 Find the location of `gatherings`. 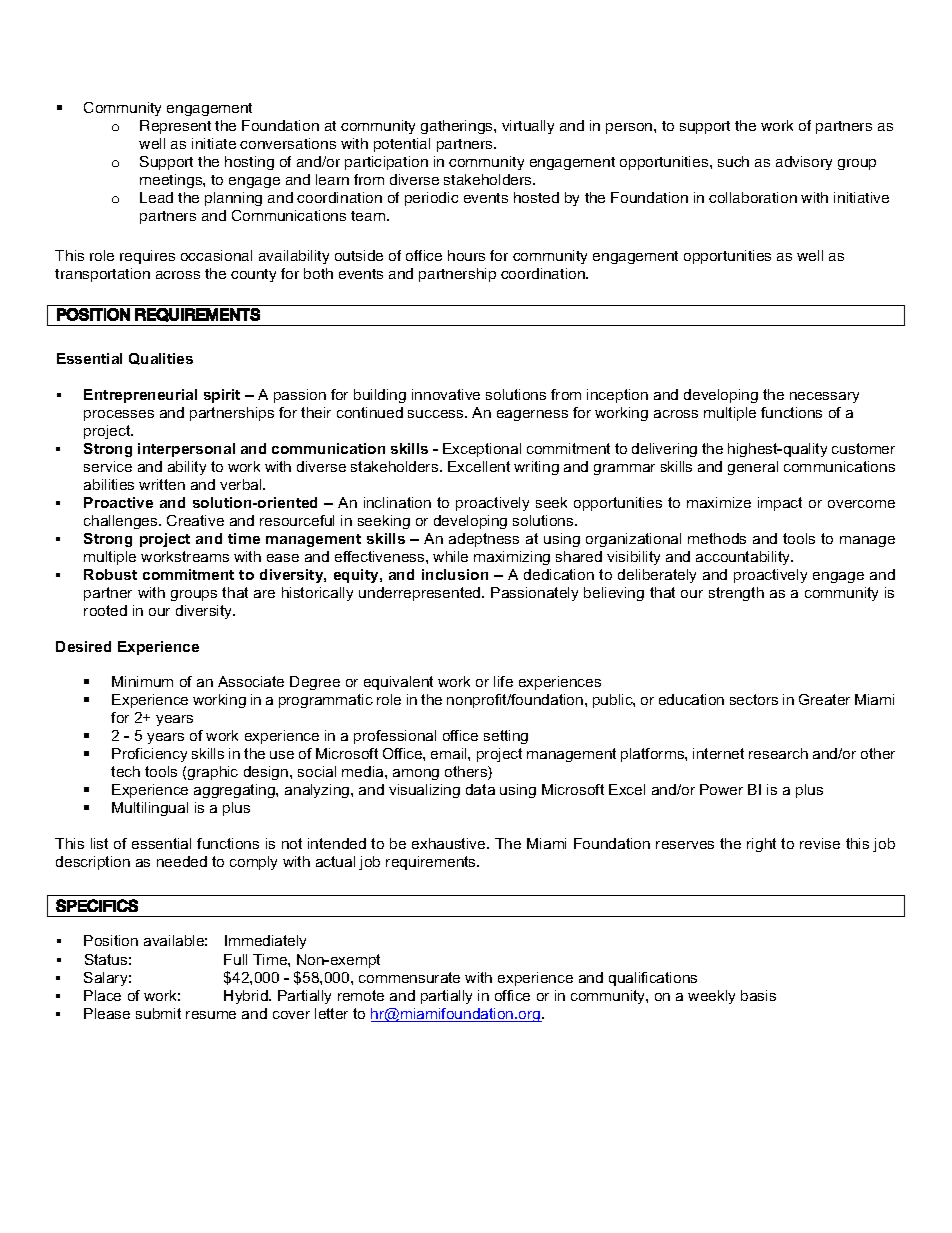

gatherings is located at coordinates (458, 127).
